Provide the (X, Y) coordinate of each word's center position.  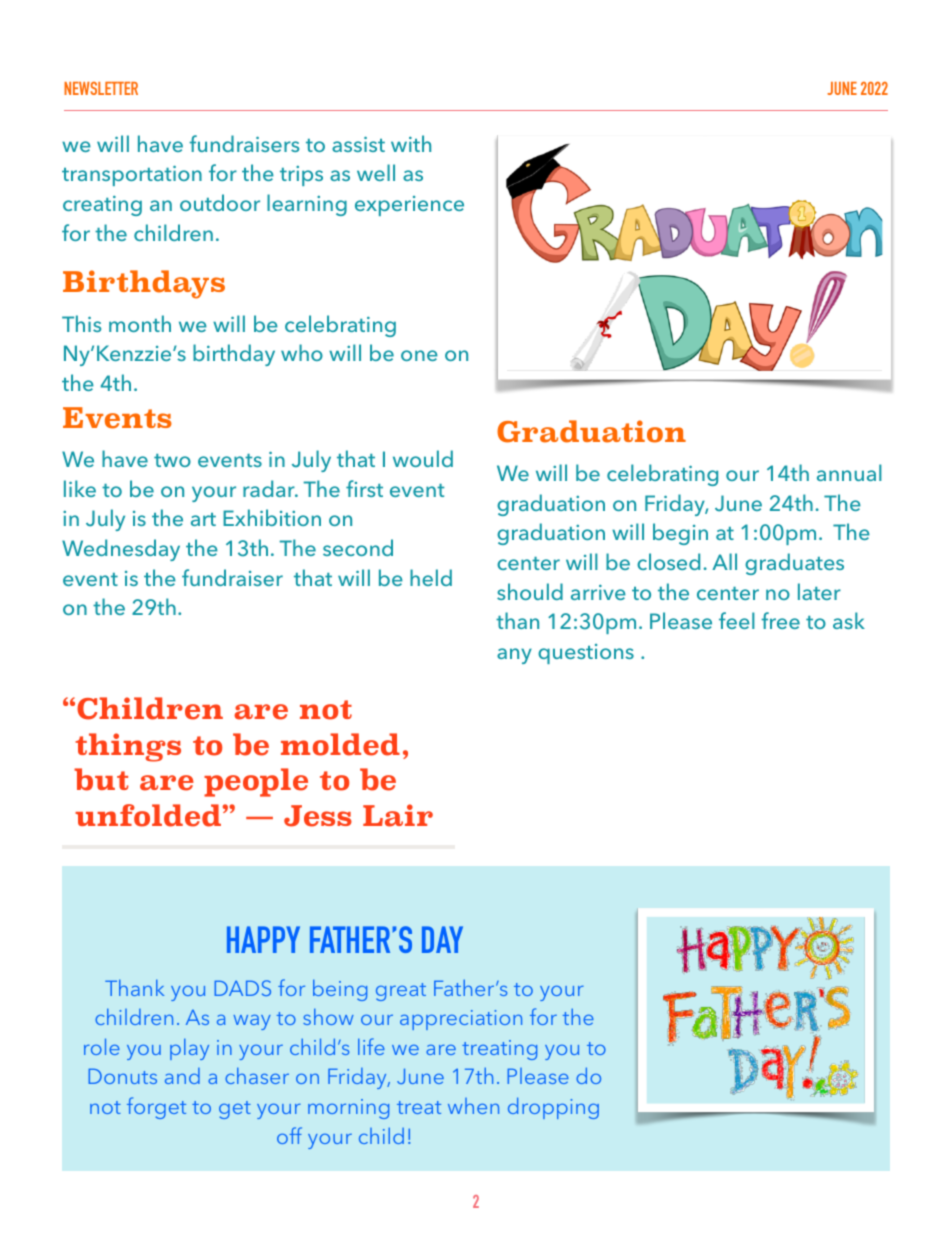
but (101, 779)
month (140, 323)
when (473, 1106)
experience (409, 206)
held (431, 577)
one (419, 355)
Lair (398, 815)
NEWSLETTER (101, 88)
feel (737, 620)
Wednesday (121, 550)
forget (156, 1108)
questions (586, 654)
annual (849, 472)
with (411, 143)
